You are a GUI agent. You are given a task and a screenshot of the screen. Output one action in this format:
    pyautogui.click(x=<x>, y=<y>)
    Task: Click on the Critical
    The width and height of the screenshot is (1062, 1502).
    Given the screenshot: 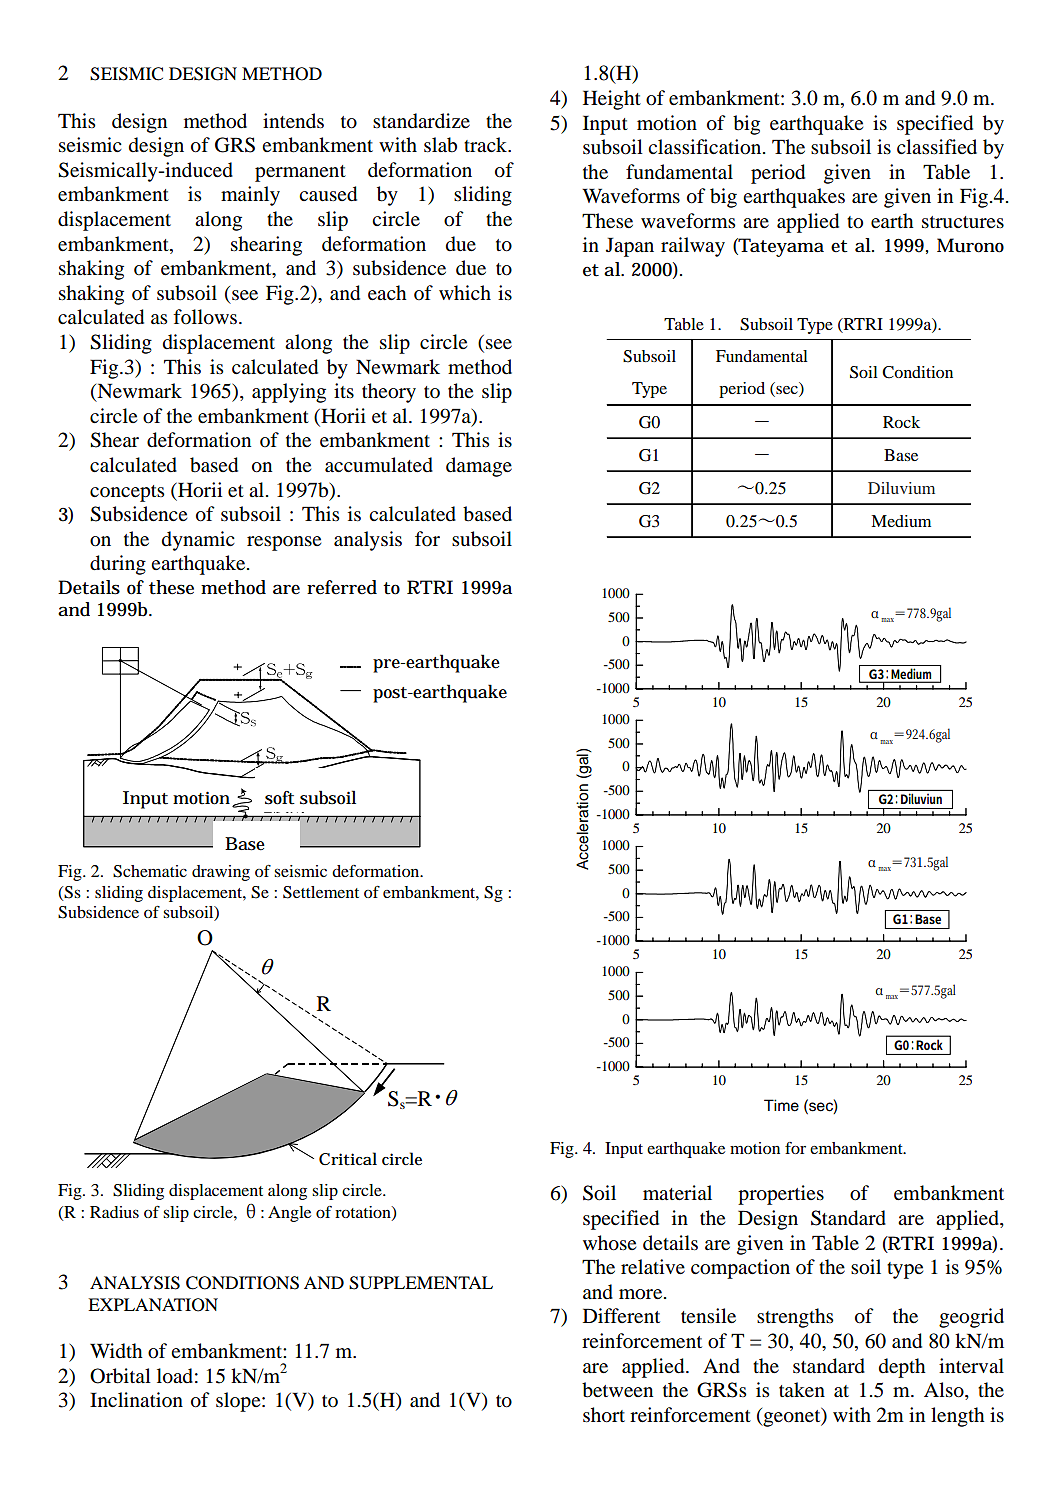 What is the action you would take?
    pyautogui.click(x=348, y=1159)
